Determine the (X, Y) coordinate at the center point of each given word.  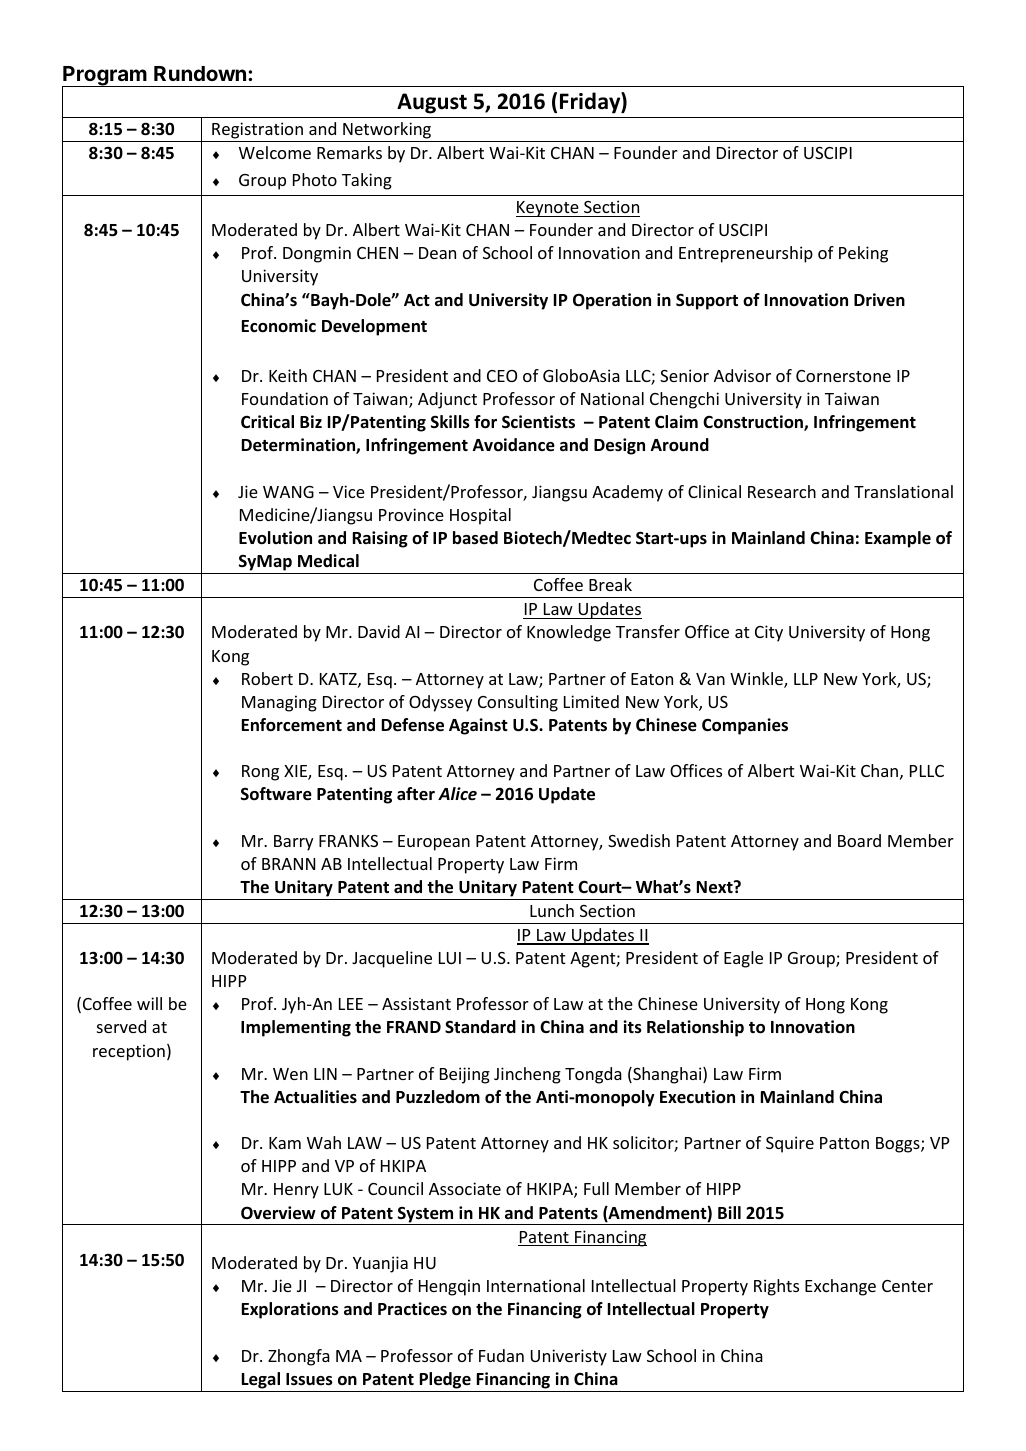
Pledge (445, 1380)
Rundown (200, 73)
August (432, 103)
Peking (863, 254)
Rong (260, 773)
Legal (261, 1380)
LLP (806, 679)
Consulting (518, 703)
